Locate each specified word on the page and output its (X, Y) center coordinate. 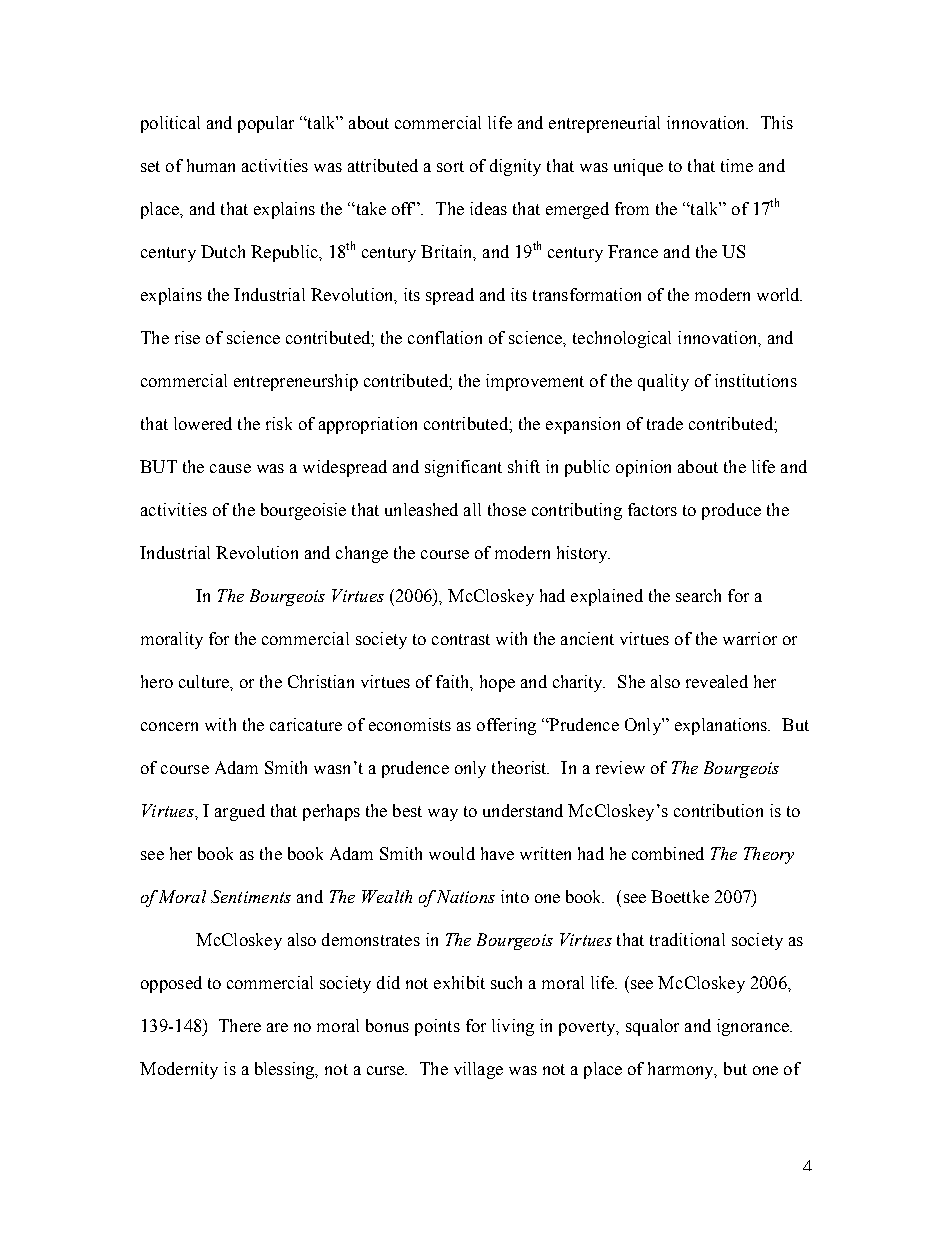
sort (450, 166)
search (698, 595)
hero (157, 681)
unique (638, 167)
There (240, 1025)
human (211, 165)
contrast (461, 639)
